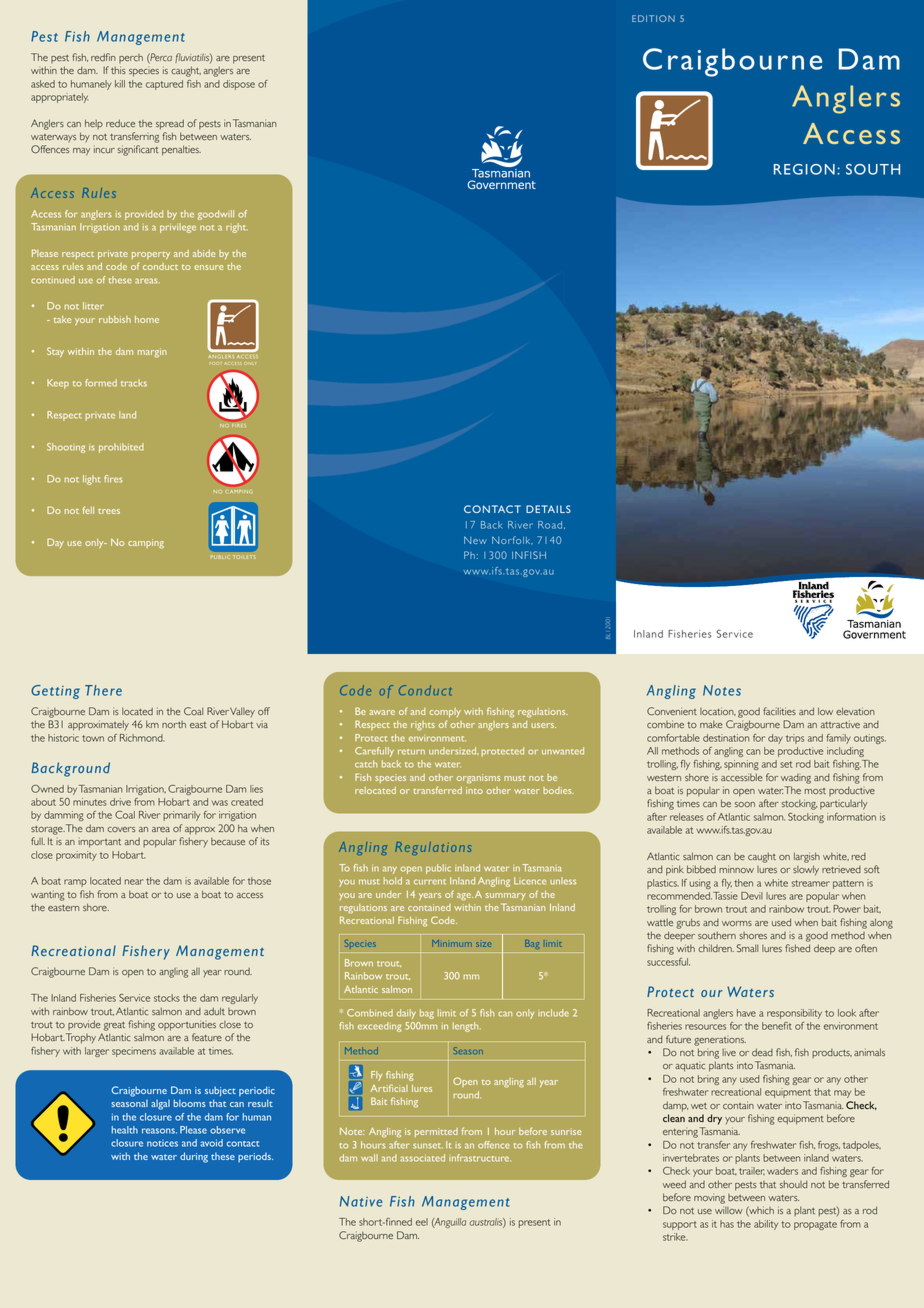 This screenshot has width=924, height=1308. What do you see at coordinates (475, 540) in the screenshot?
I see `New` at bounding box center [475, 540].
